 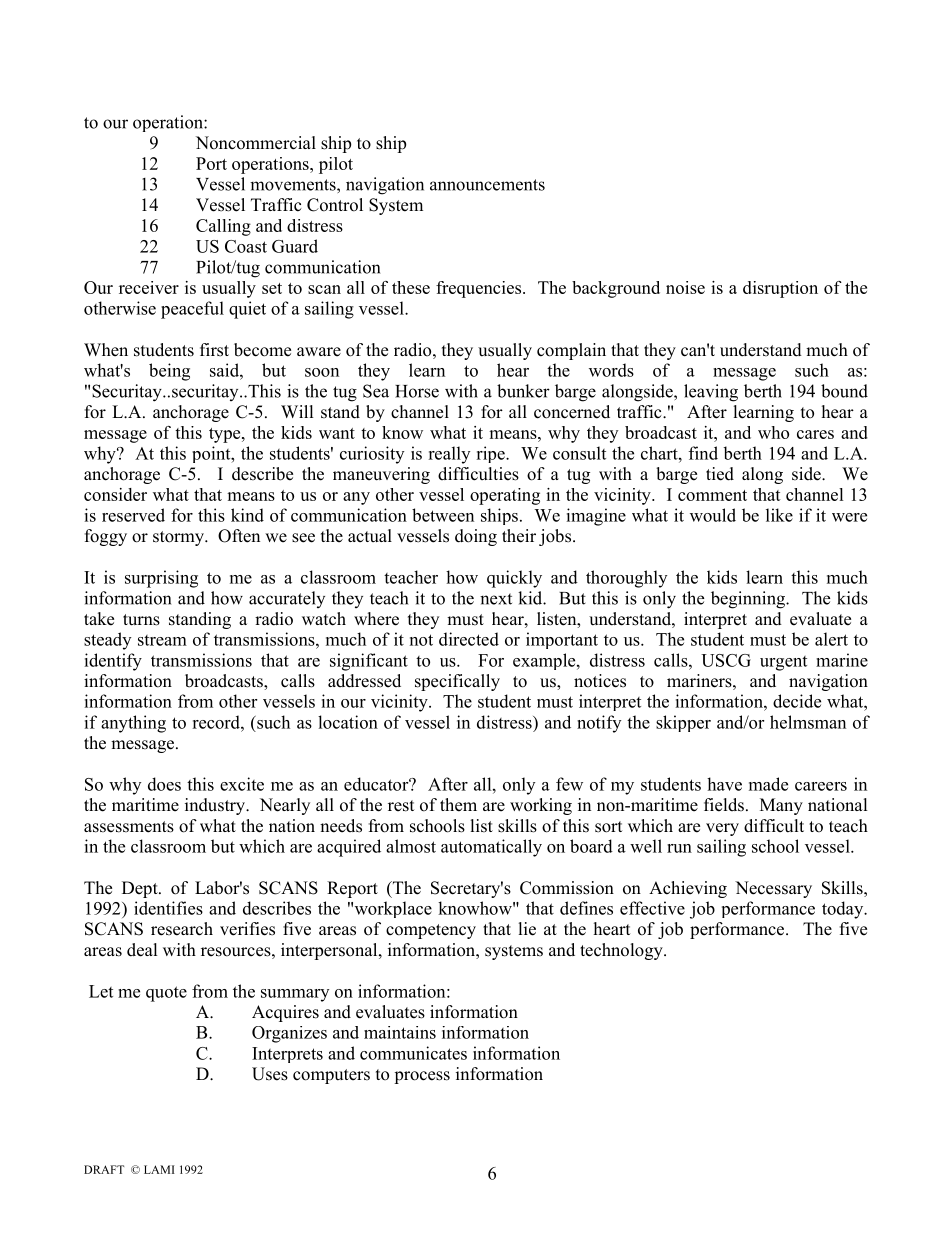 I want to click on disruption, so click(x=780, y=289).
